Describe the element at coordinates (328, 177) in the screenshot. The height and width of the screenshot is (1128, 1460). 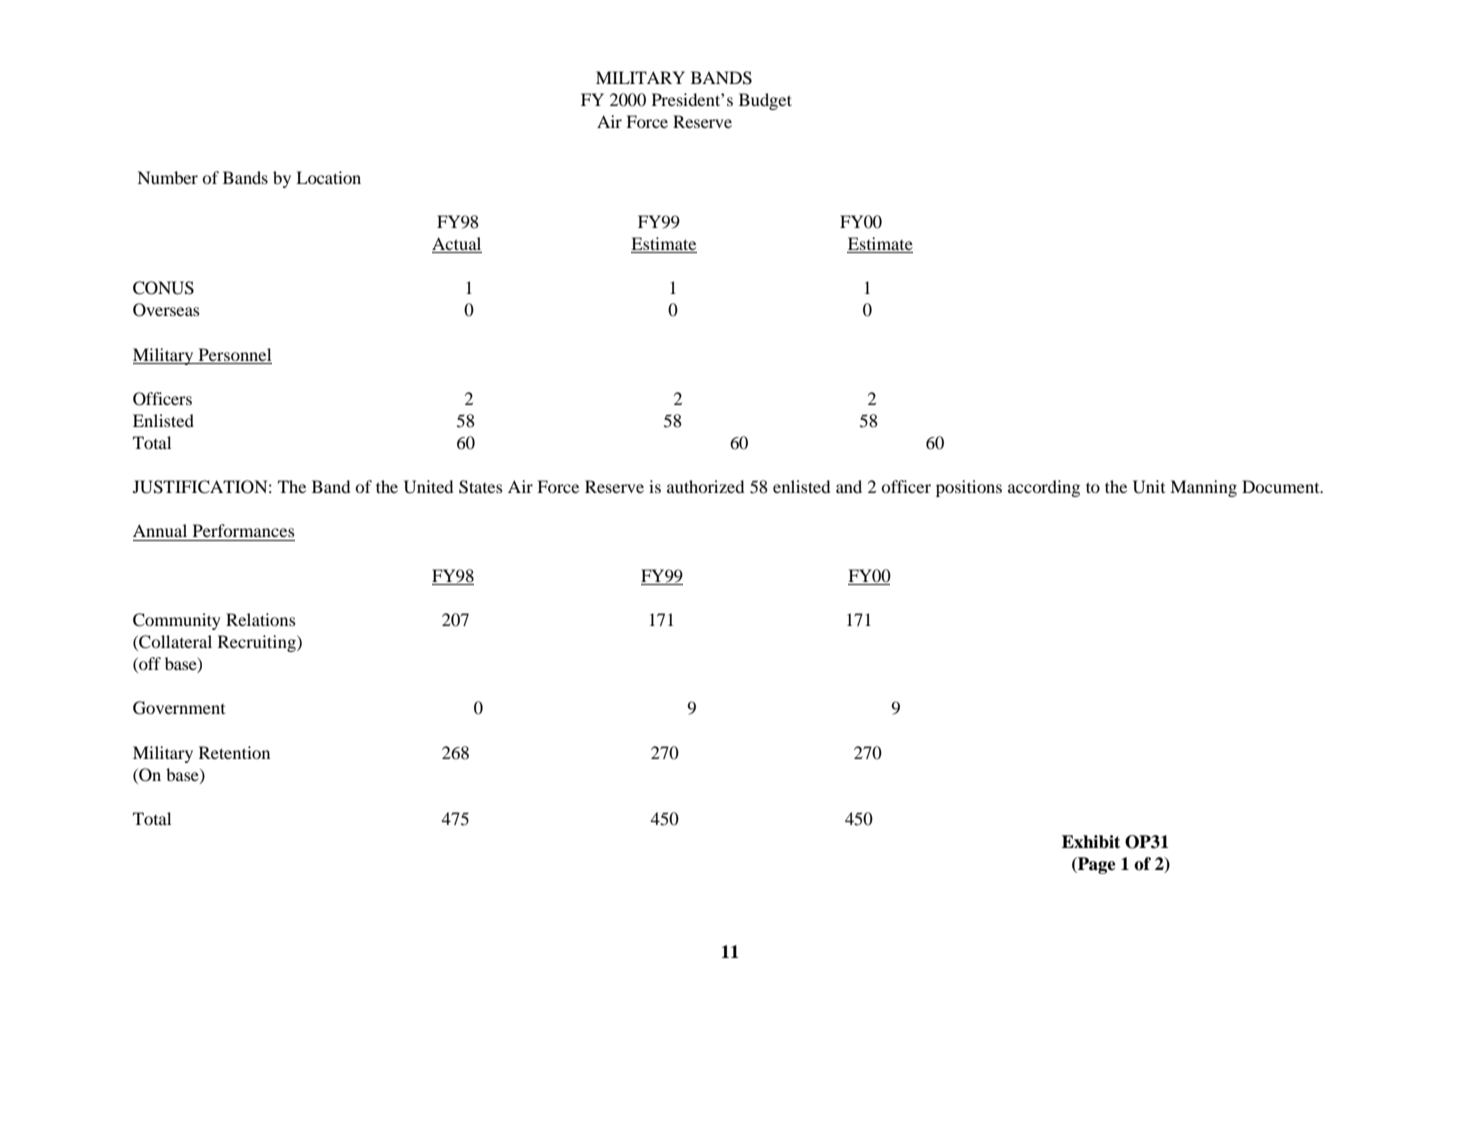
I see `Location` at that location.
